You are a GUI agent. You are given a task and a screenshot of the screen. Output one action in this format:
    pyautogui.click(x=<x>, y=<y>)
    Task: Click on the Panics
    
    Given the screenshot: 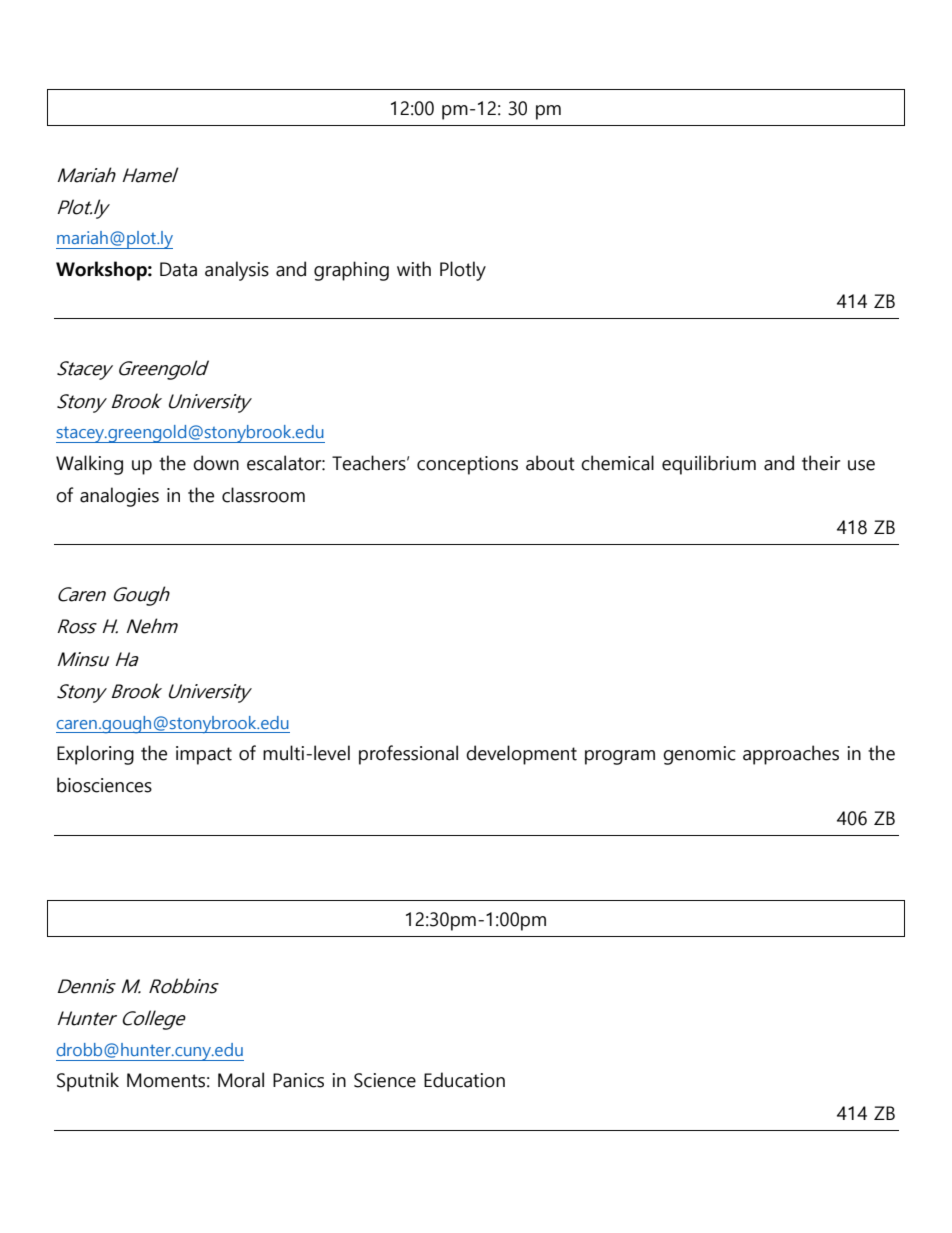 What is the action you would take?
    pyautogui.click(x=298, y=1080)
